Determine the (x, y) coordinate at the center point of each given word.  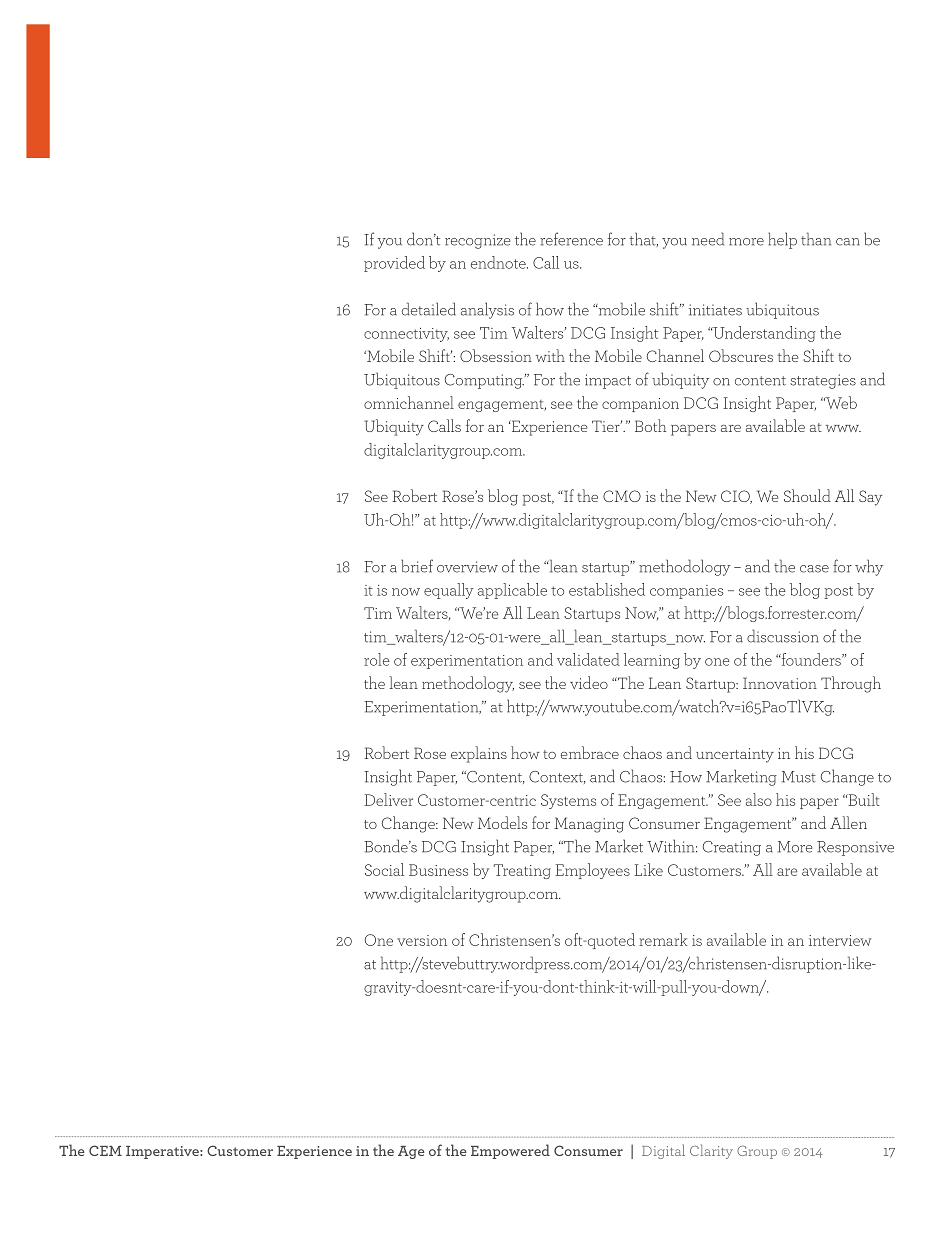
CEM (105, 1150)
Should (807, 495)
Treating (522, 871)
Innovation (780, 683)
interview (840, 940)
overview (467, 567)
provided (394, 264)
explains (479, 754)
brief (417, 566)
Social (384, 869)
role (377, 659)
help (782, 240)
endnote (499, 262)
